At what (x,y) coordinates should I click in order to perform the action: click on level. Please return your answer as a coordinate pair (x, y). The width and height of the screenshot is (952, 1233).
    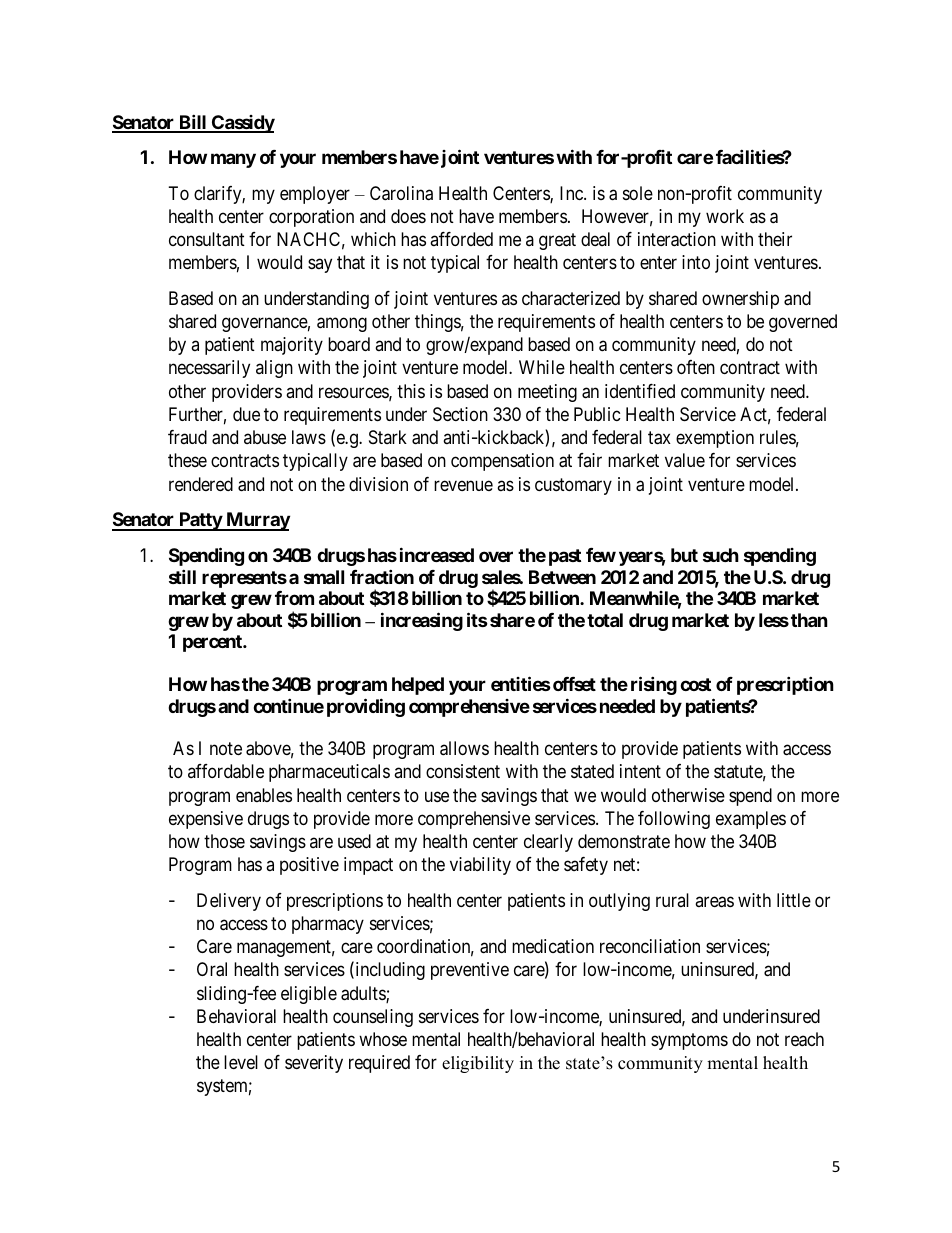
    Looking at the image, I should click on (241, 1062).
